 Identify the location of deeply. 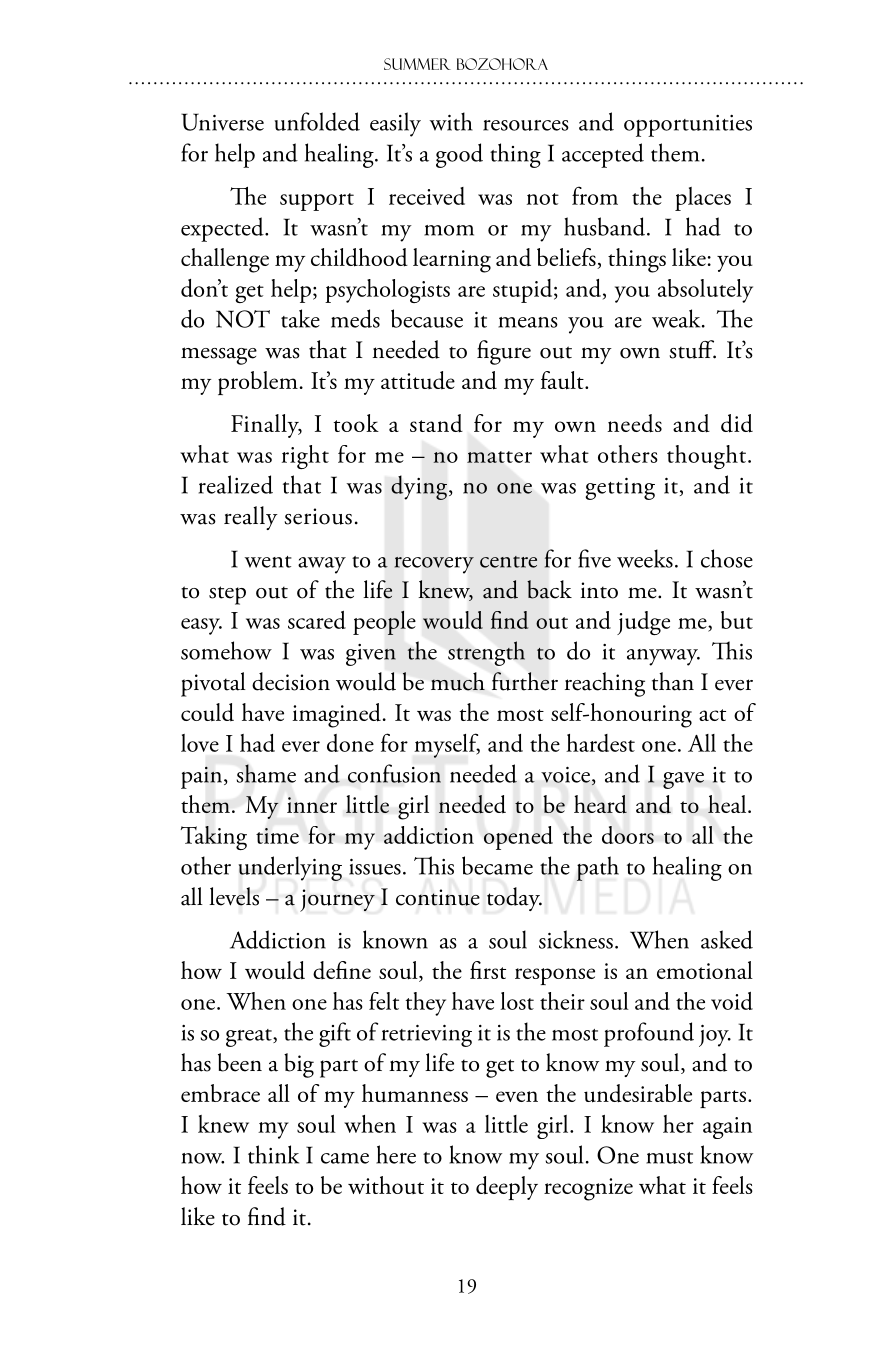
(507, 1188).
